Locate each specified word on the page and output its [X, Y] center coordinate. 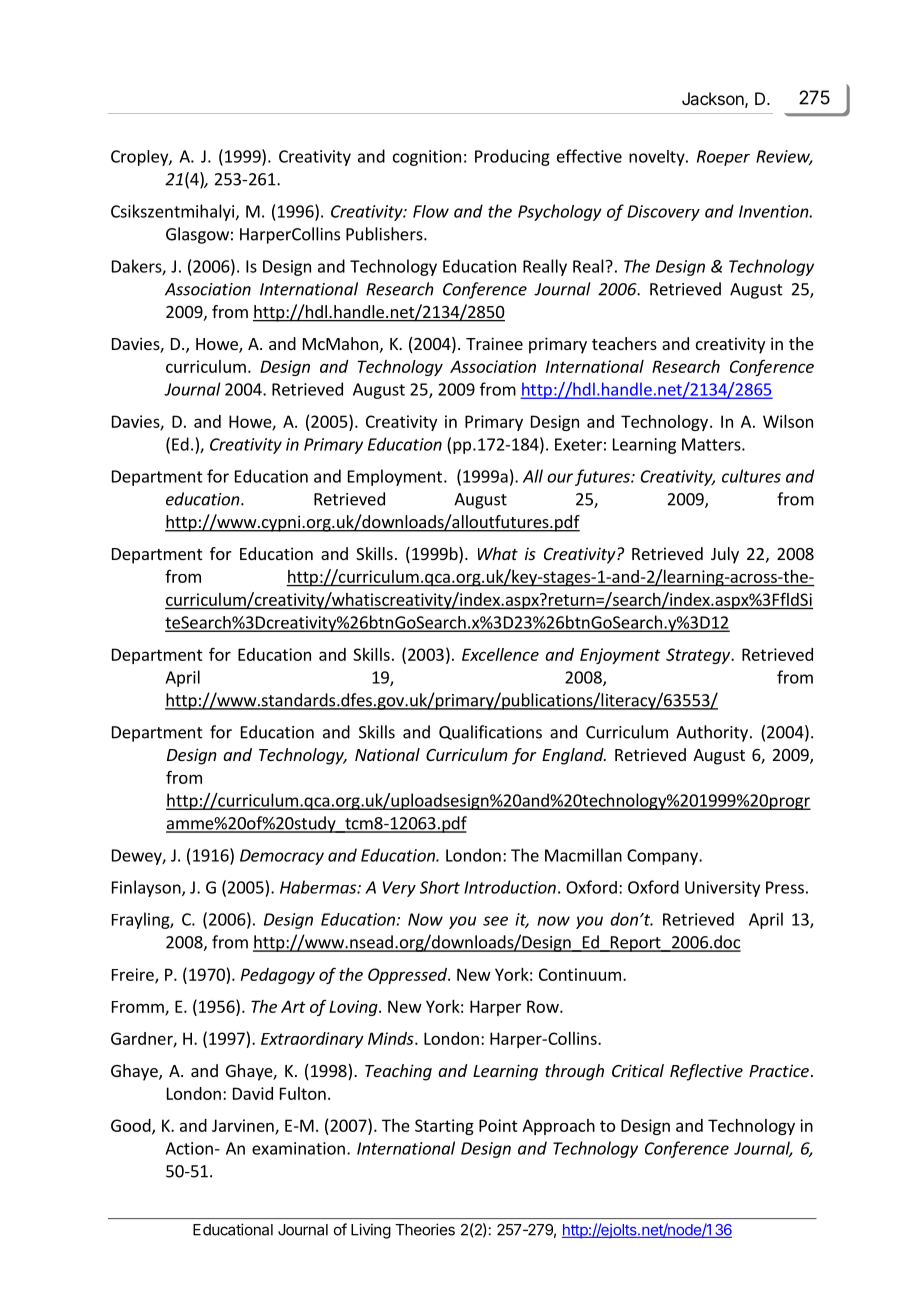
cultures [751, 476]
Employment [395, 477]
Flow [431, 211]
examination [298, 1148]
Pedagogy [278, 976]
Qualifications [490, 732]
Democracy [282, 857]
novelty [658, 158]
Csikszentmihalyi [172, 212]
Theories [425, 1229]
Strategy [699, 656]
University [722, 889]
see [495, 921]
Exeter [578, 444]
